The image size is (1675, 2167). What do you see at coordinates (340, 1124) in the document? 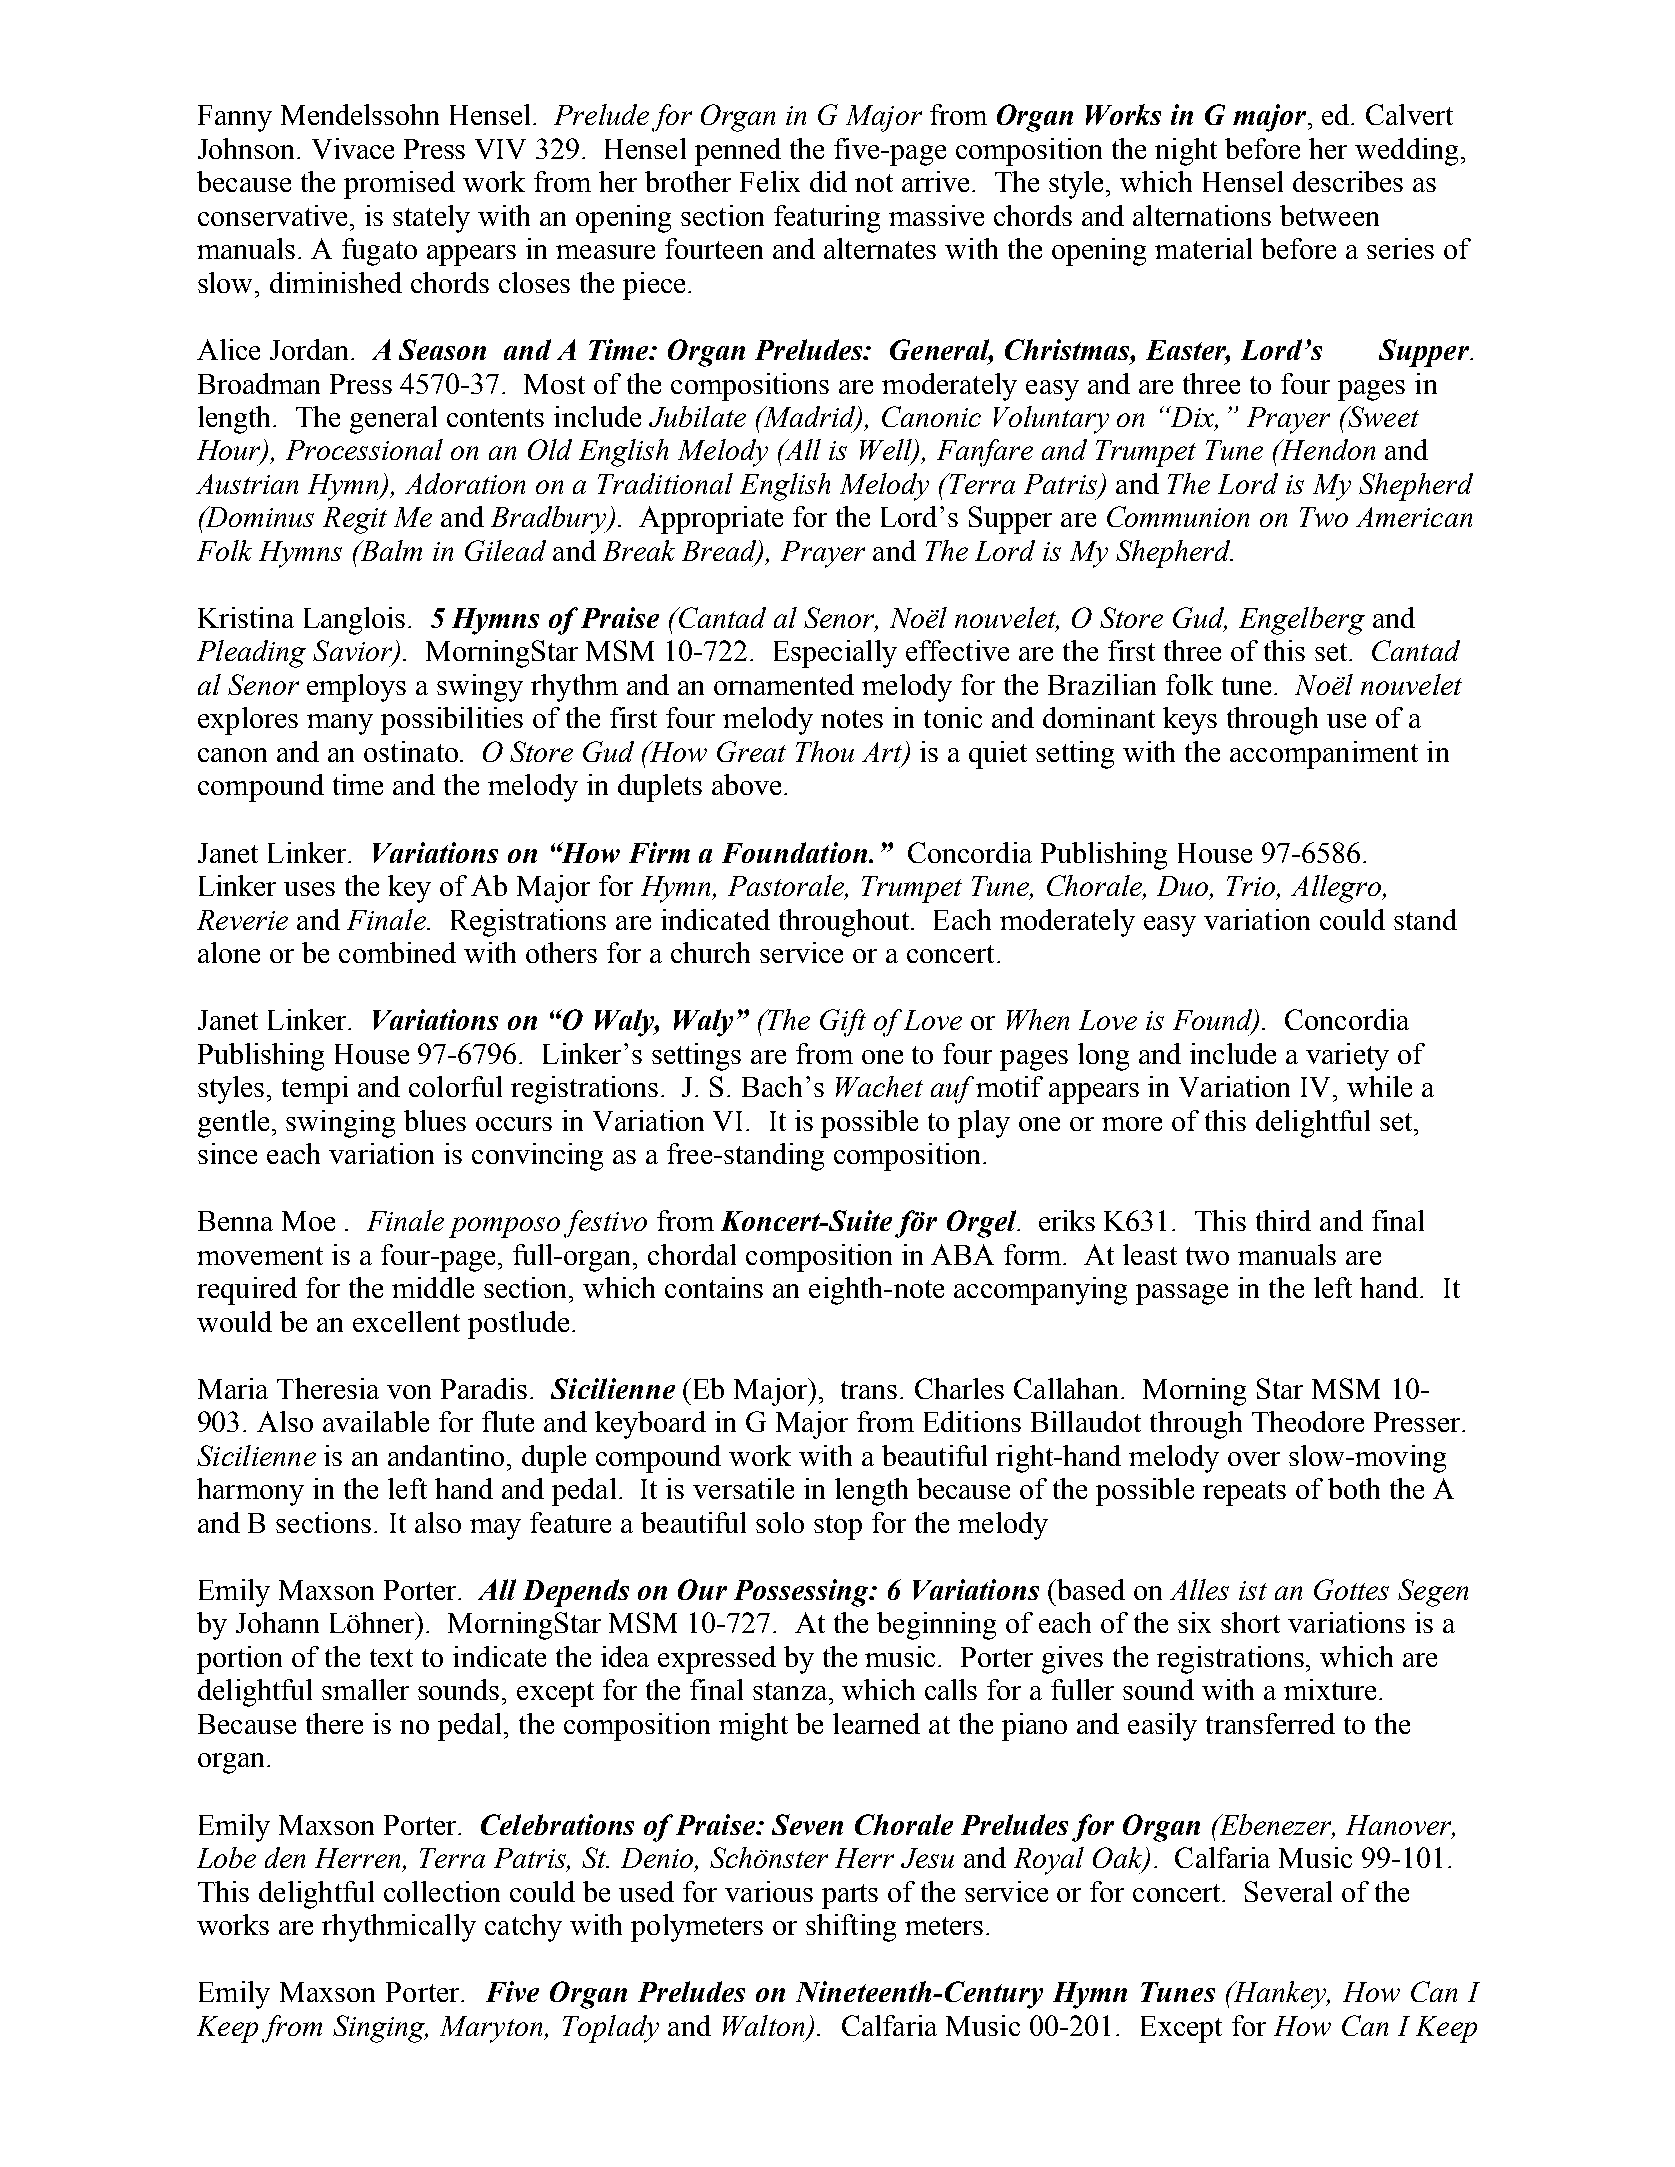
I see `swinging` at bounding box center [340, 1124].
